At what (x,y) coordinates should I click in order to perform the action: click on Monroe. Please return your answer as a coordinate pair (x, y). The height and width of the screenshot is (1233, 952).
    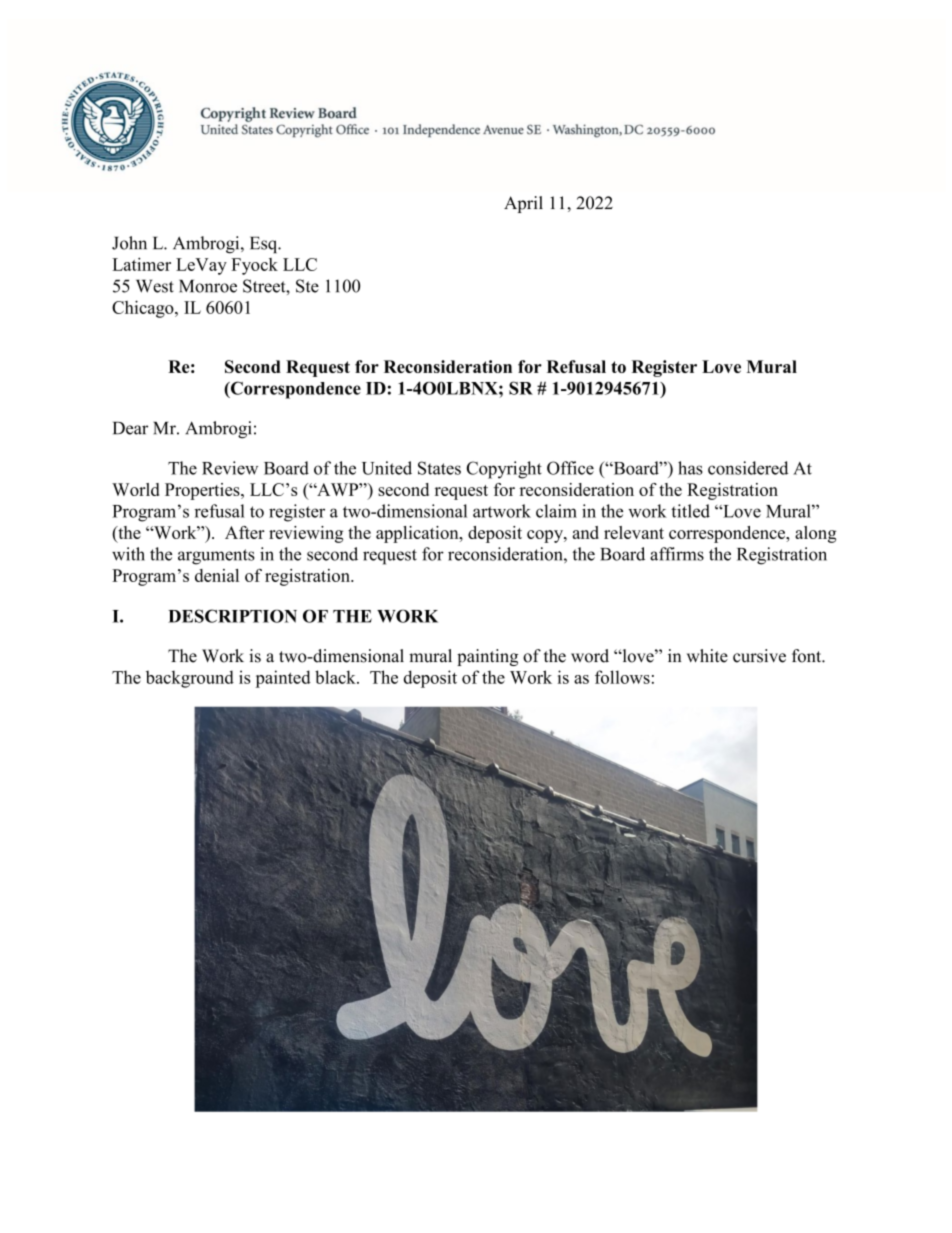
    Looking at the image, I should click on (208, 286).
